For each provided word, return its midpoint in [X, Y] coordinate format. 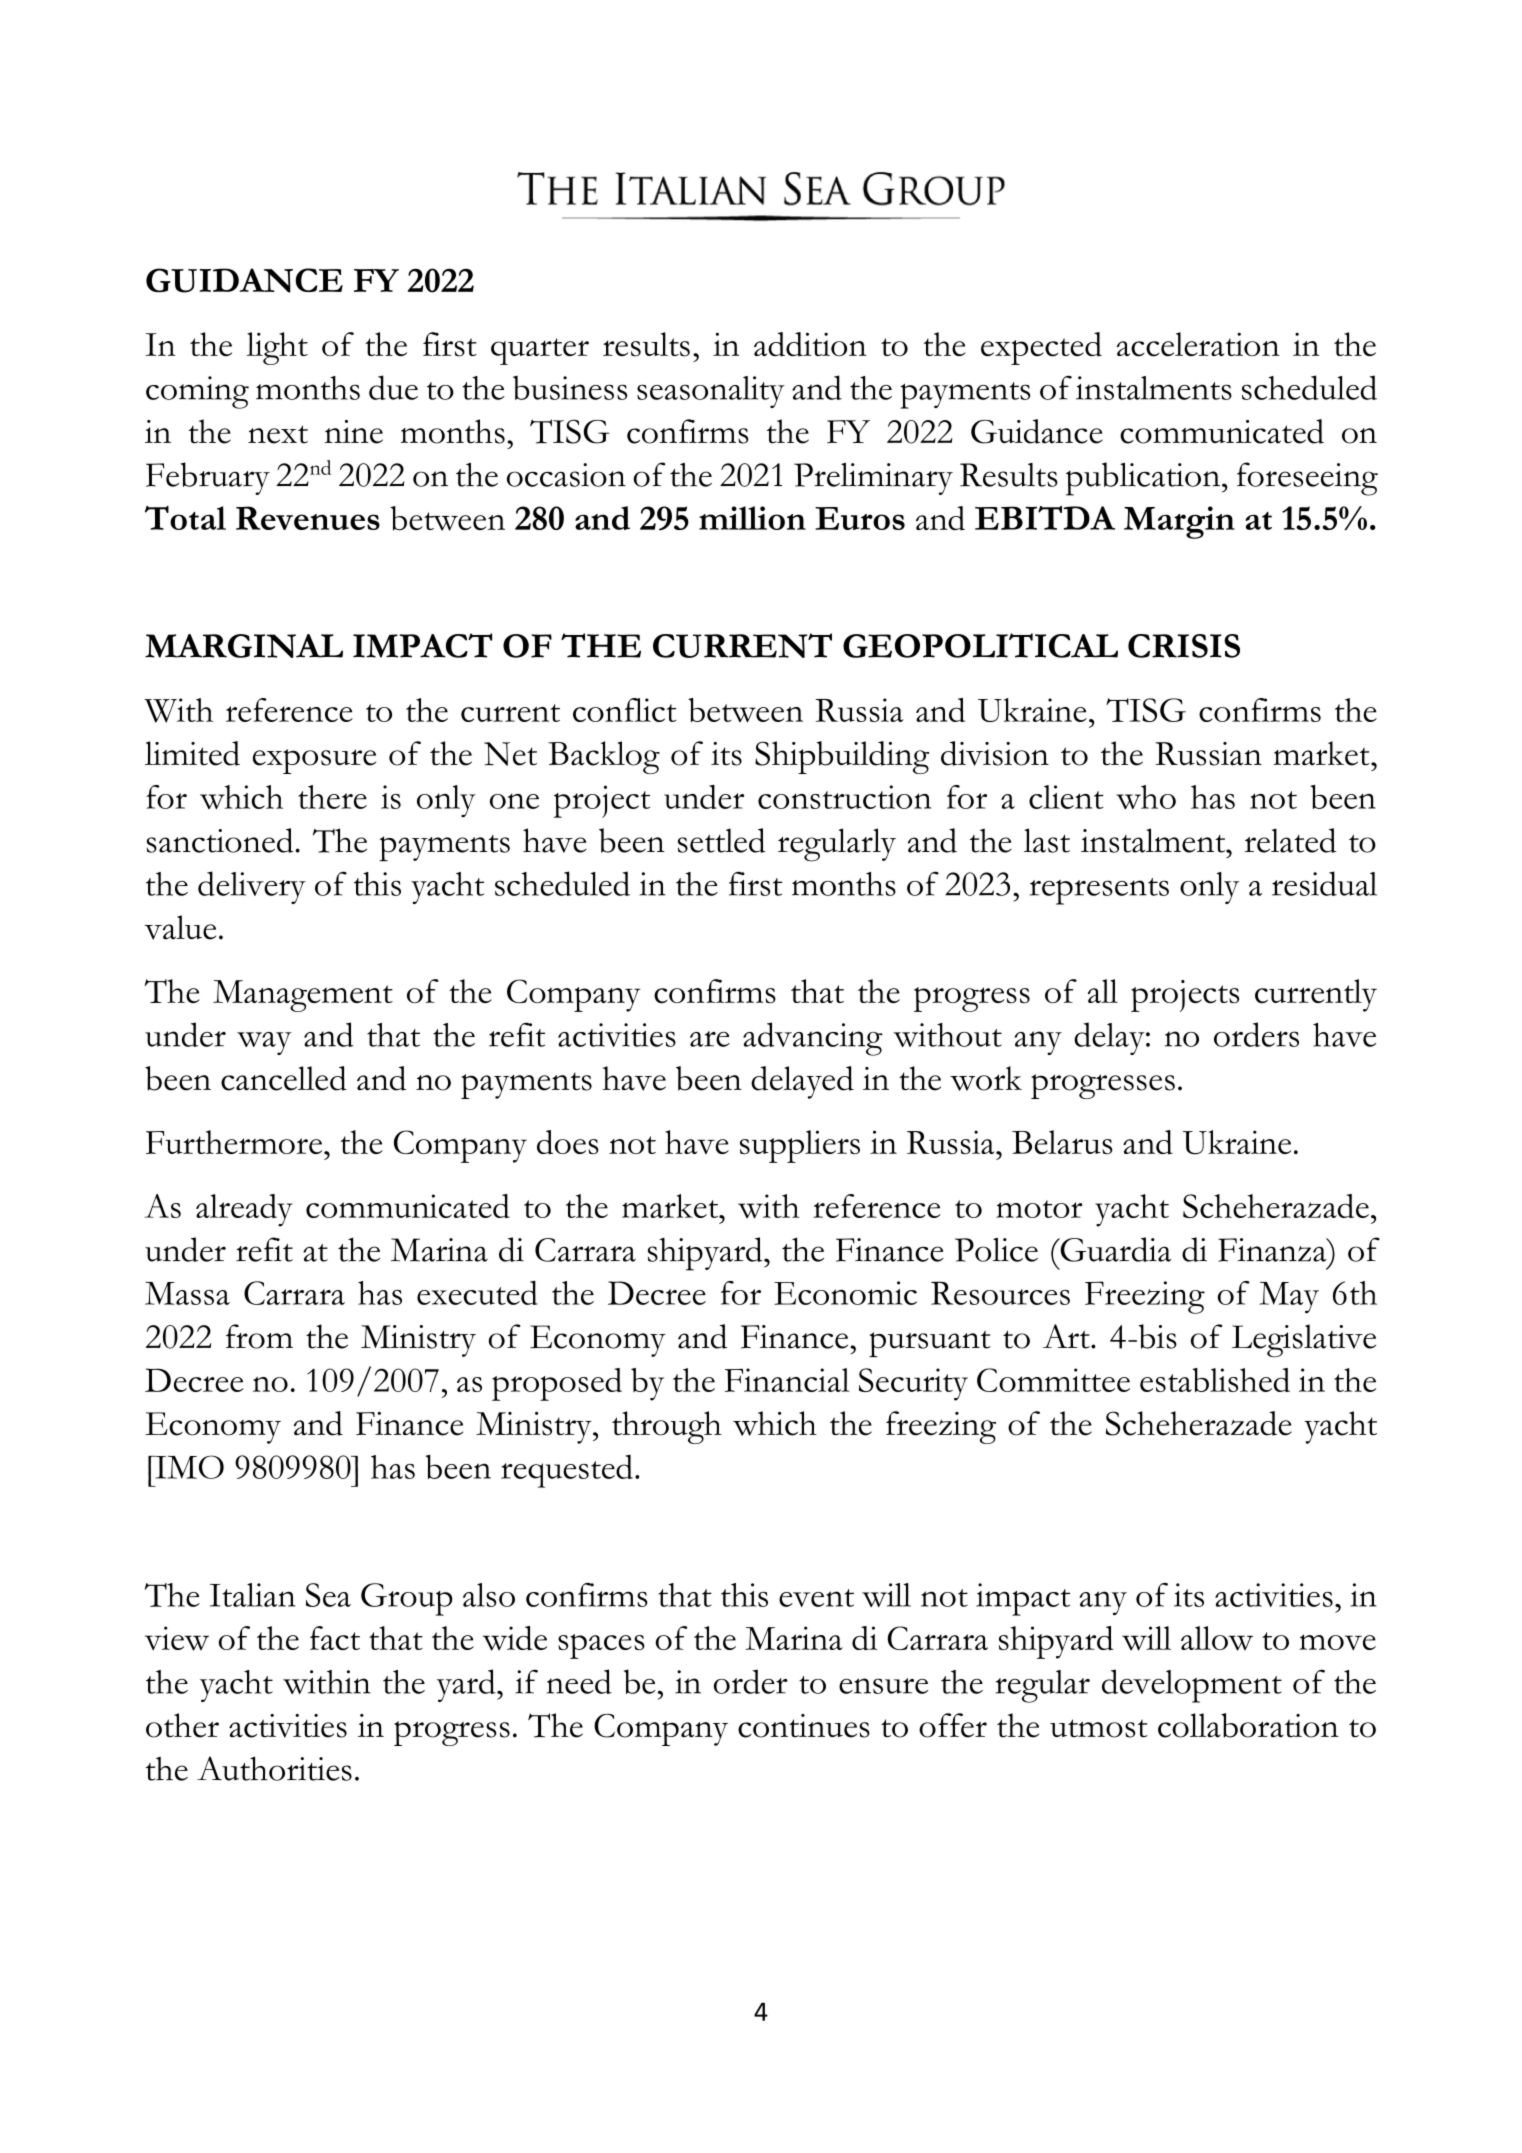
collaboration [1248, 1725]
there [332, 797]
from [259, 1336]
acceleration [1198, 344]
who [1146, 797]
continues [804, 1726]
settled [722, 840]
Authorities [274, 1768]
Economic [845, 1293]
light [277, 348]
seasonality [711, 392]
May [1289, 1297]
